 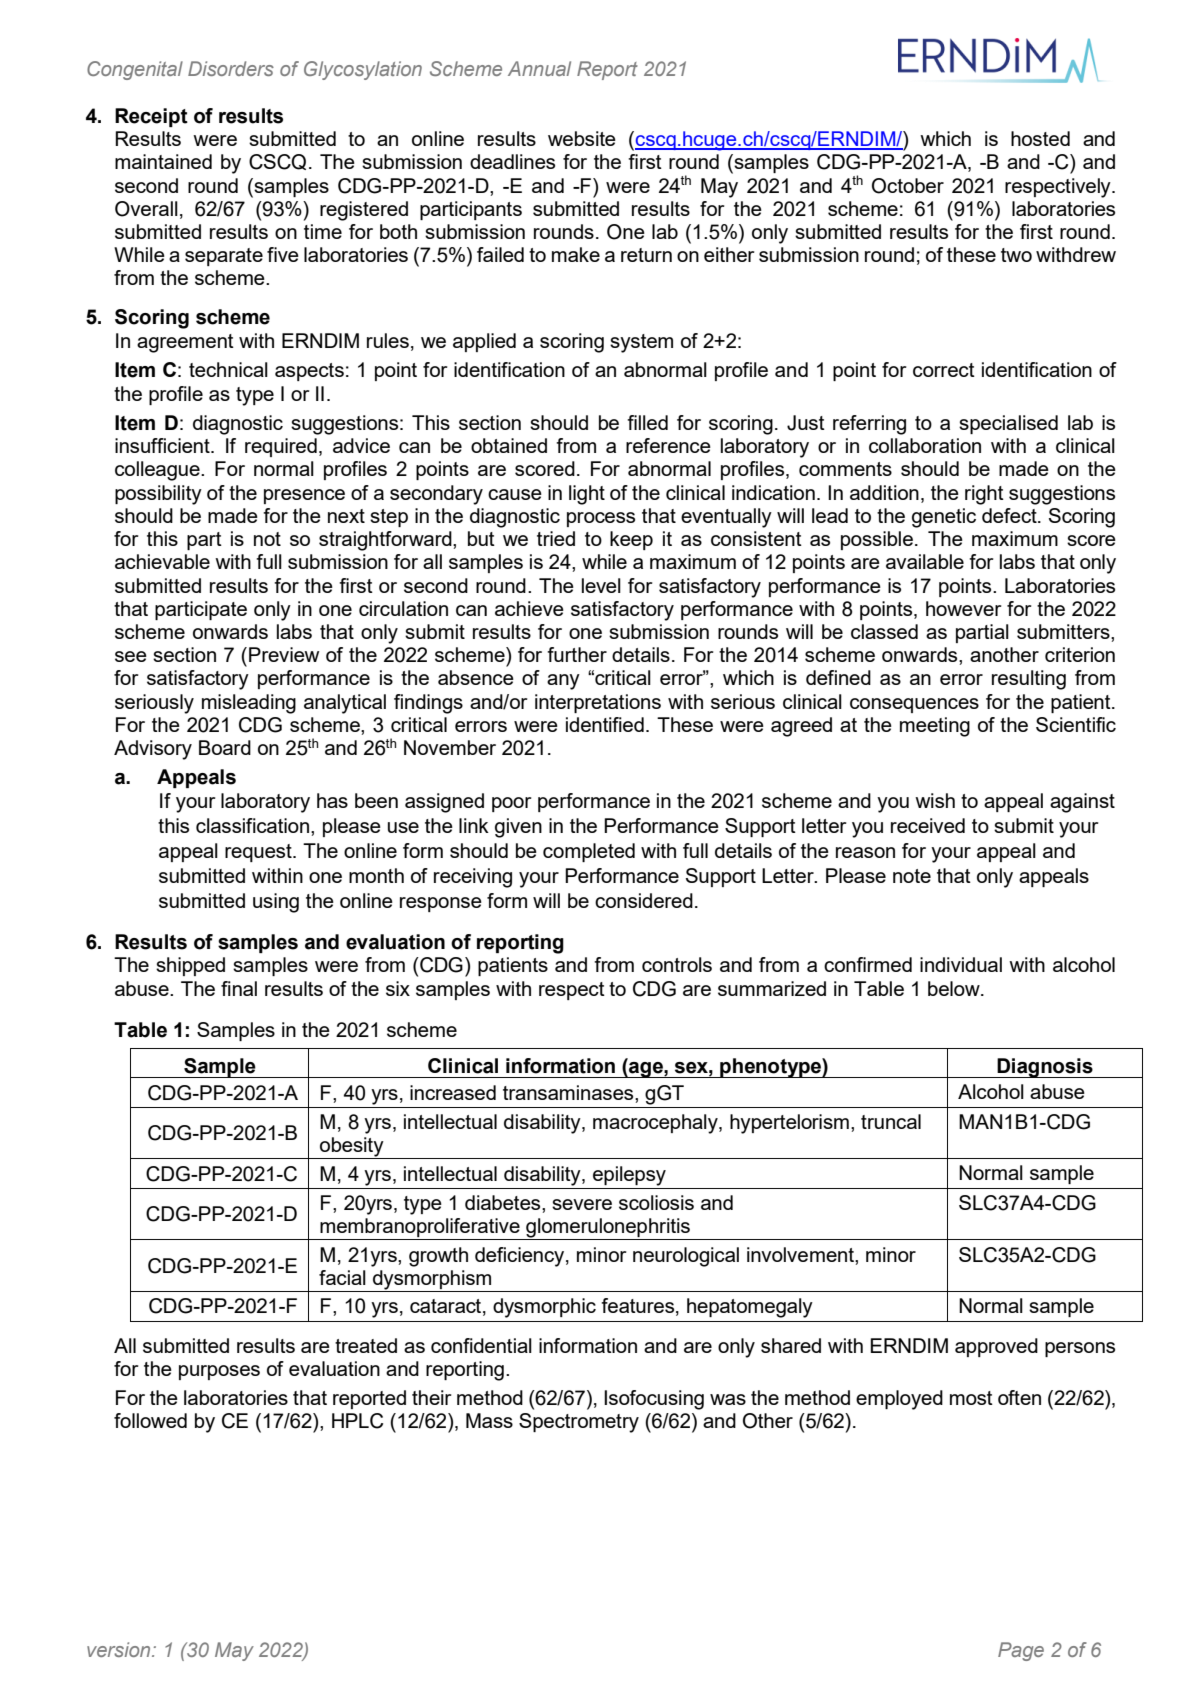 What do you see at coordinates (589, 852) in the screenshot?
I see `completed` at bounding box center [589, 852].
